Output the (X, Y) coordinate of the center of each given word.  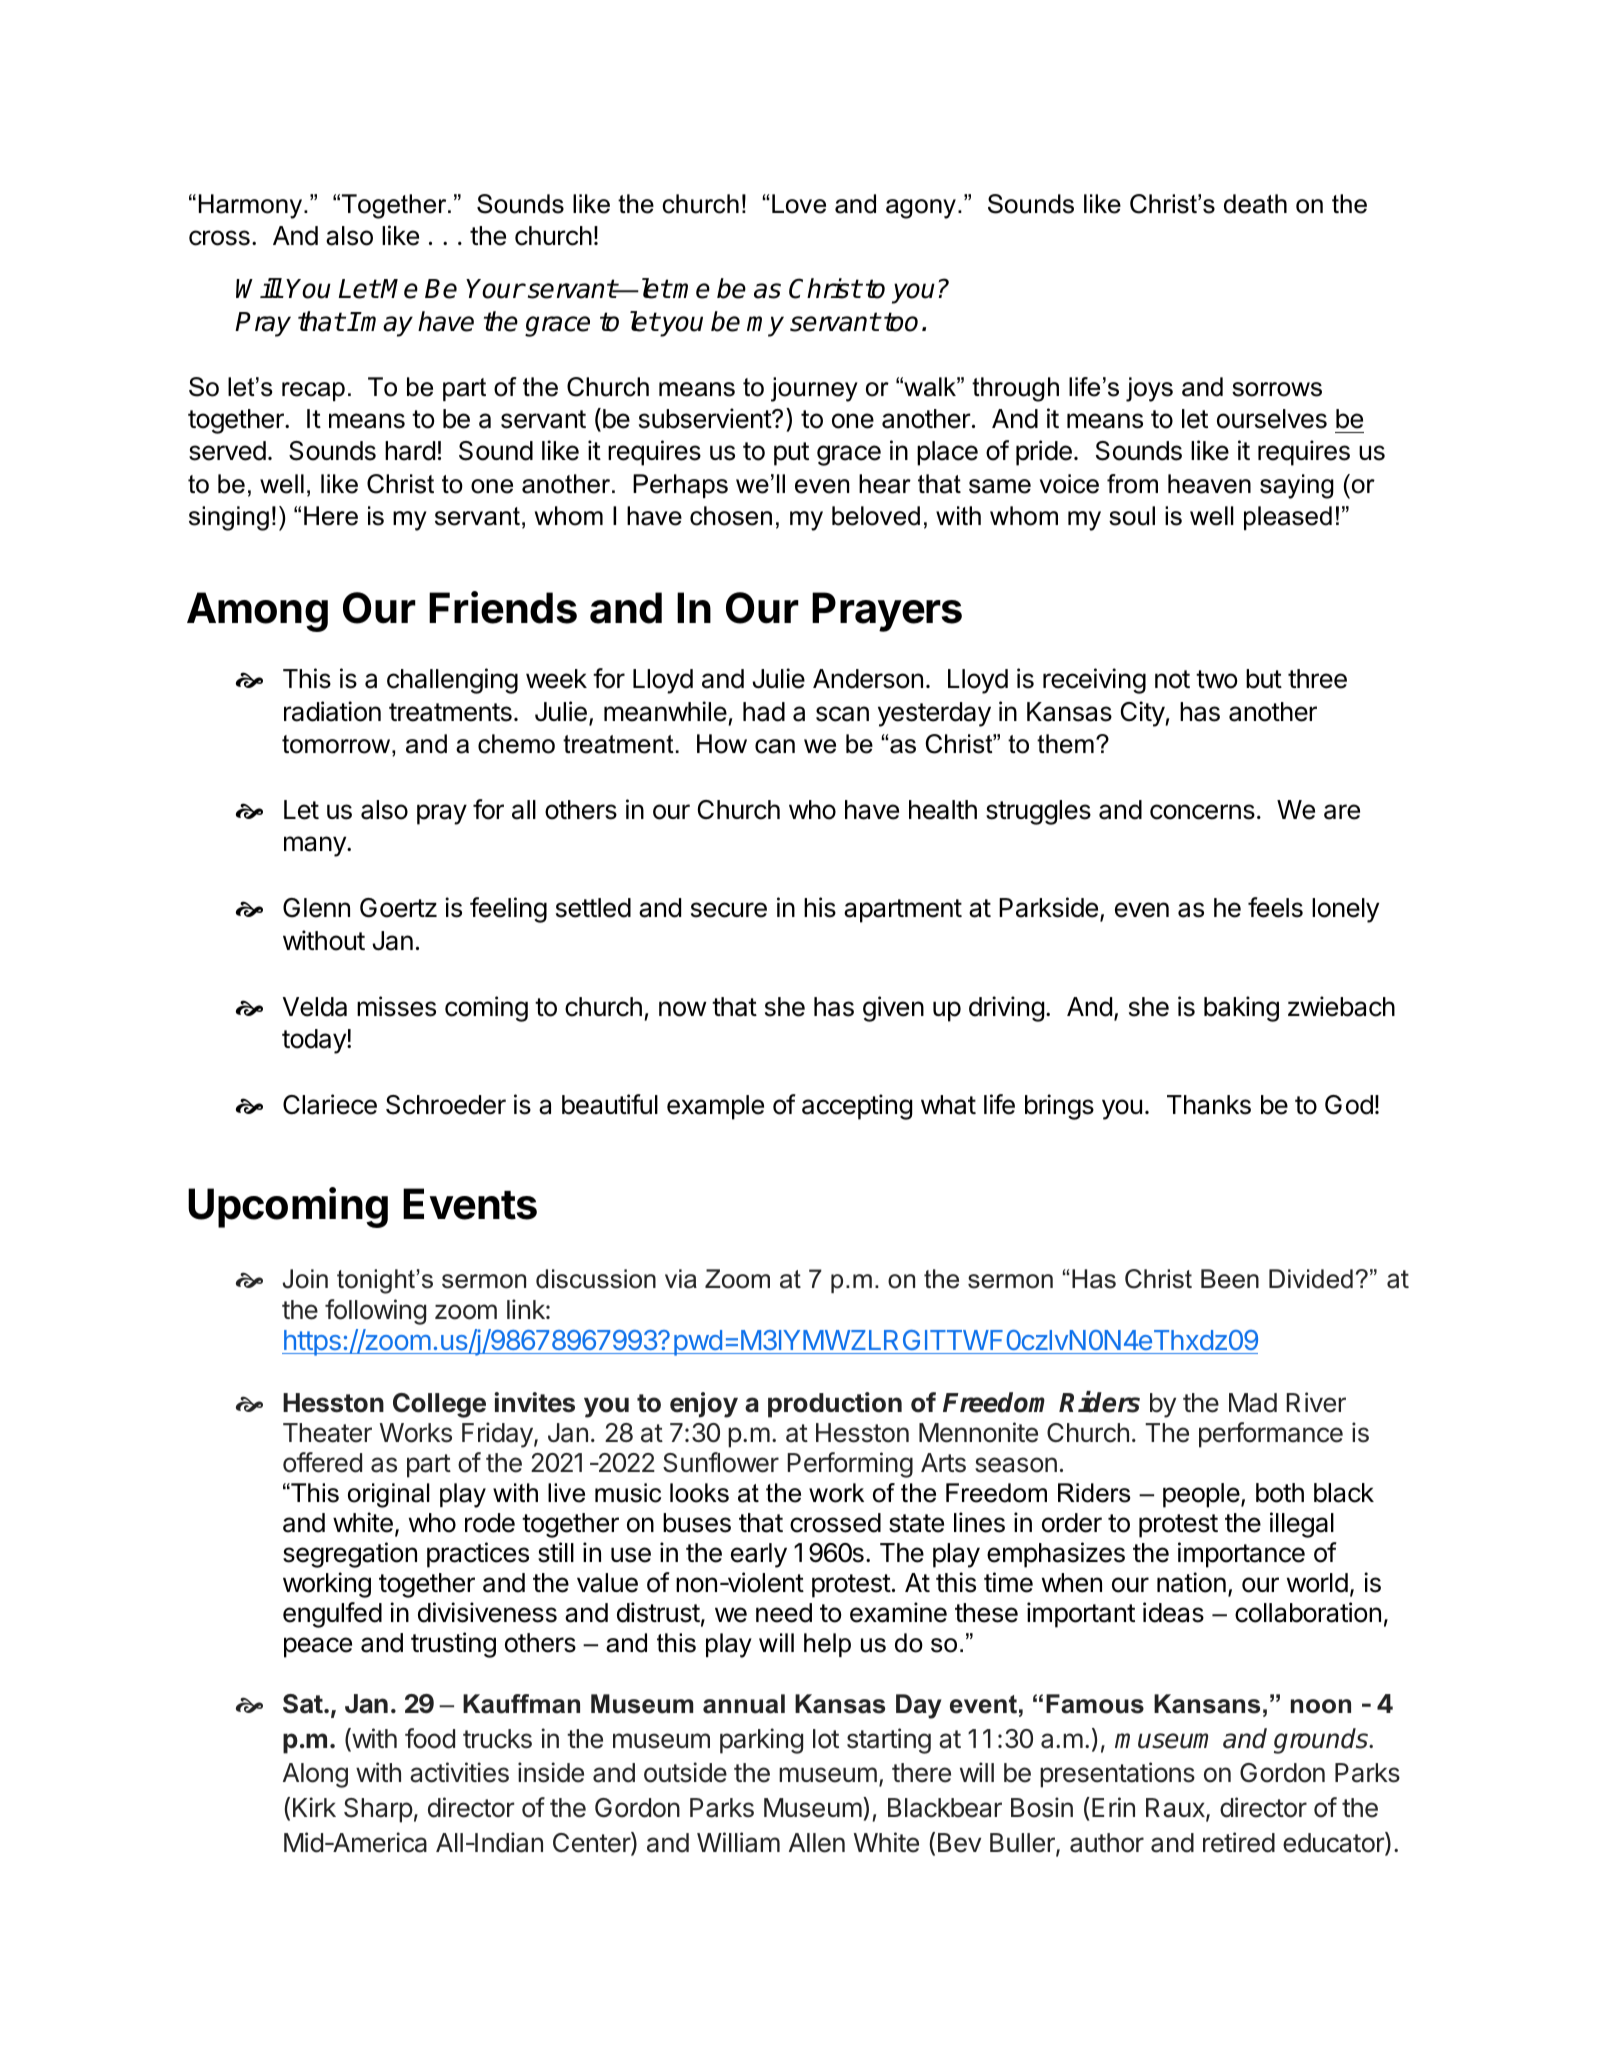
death (1255, 204)
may (386, 326)
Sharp (378, 1810)
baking (1241, 1009)
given (893, 1009)
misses (396, 1006)
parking (761, 1741)
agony (921, 209)
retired (1239, 1842)
